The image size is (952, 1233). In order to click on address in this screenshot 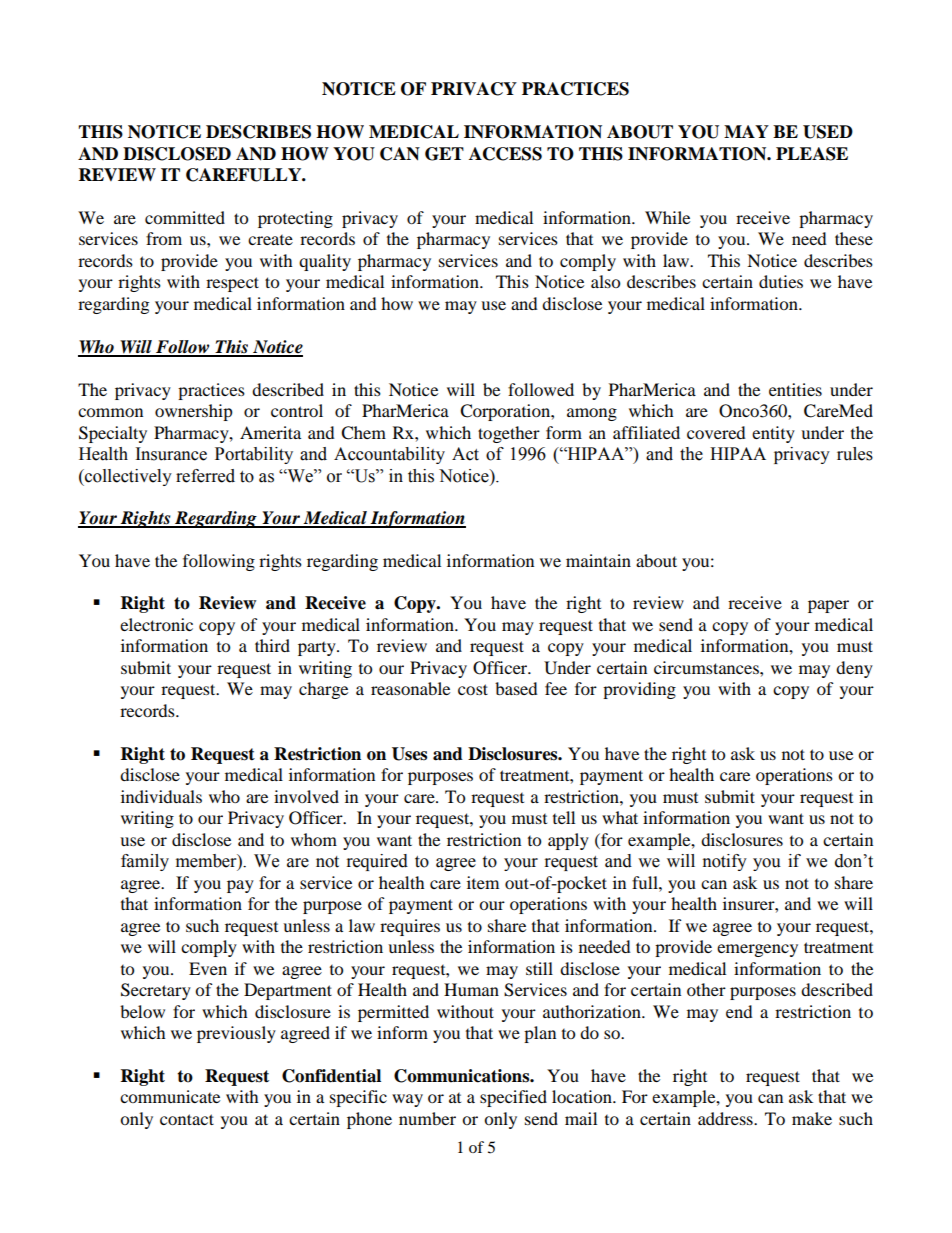, I will do `click(726, 1118)`.
